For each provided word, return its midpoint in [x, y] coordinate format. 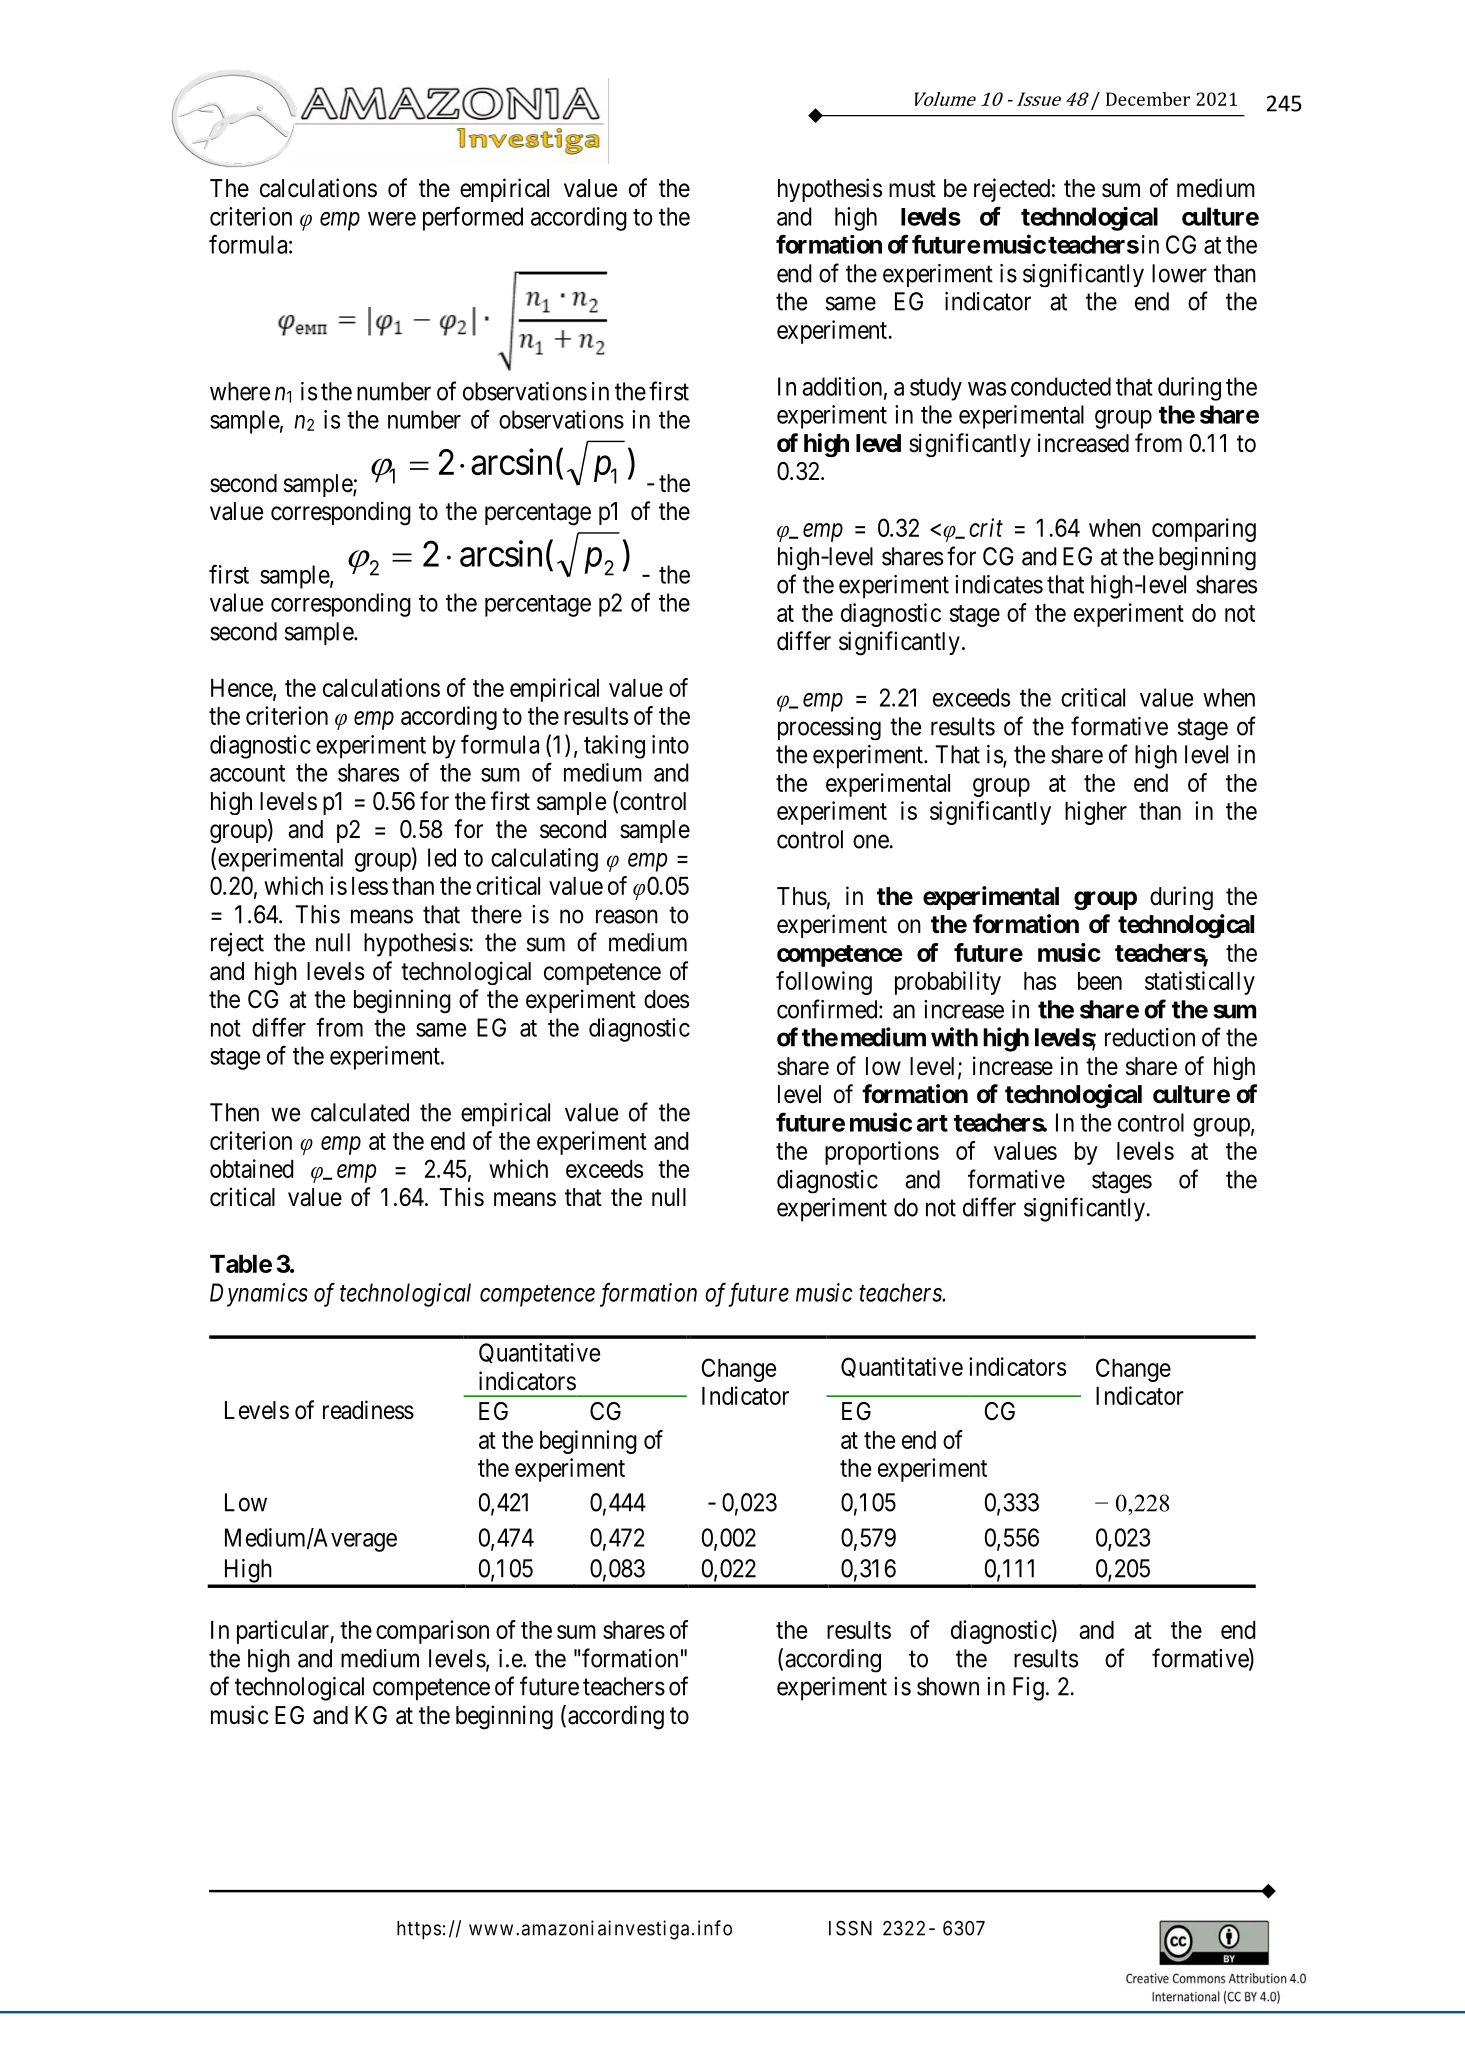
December [1148, 99]
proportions [882, 1153]
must [912, 189]
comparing [1204, 530]
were [392, 219]
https [419, 1930]
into [670, 744]
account [247, 773]
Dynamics [259, 1295]
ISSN [850, 1928]
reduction [1150, 1037]
